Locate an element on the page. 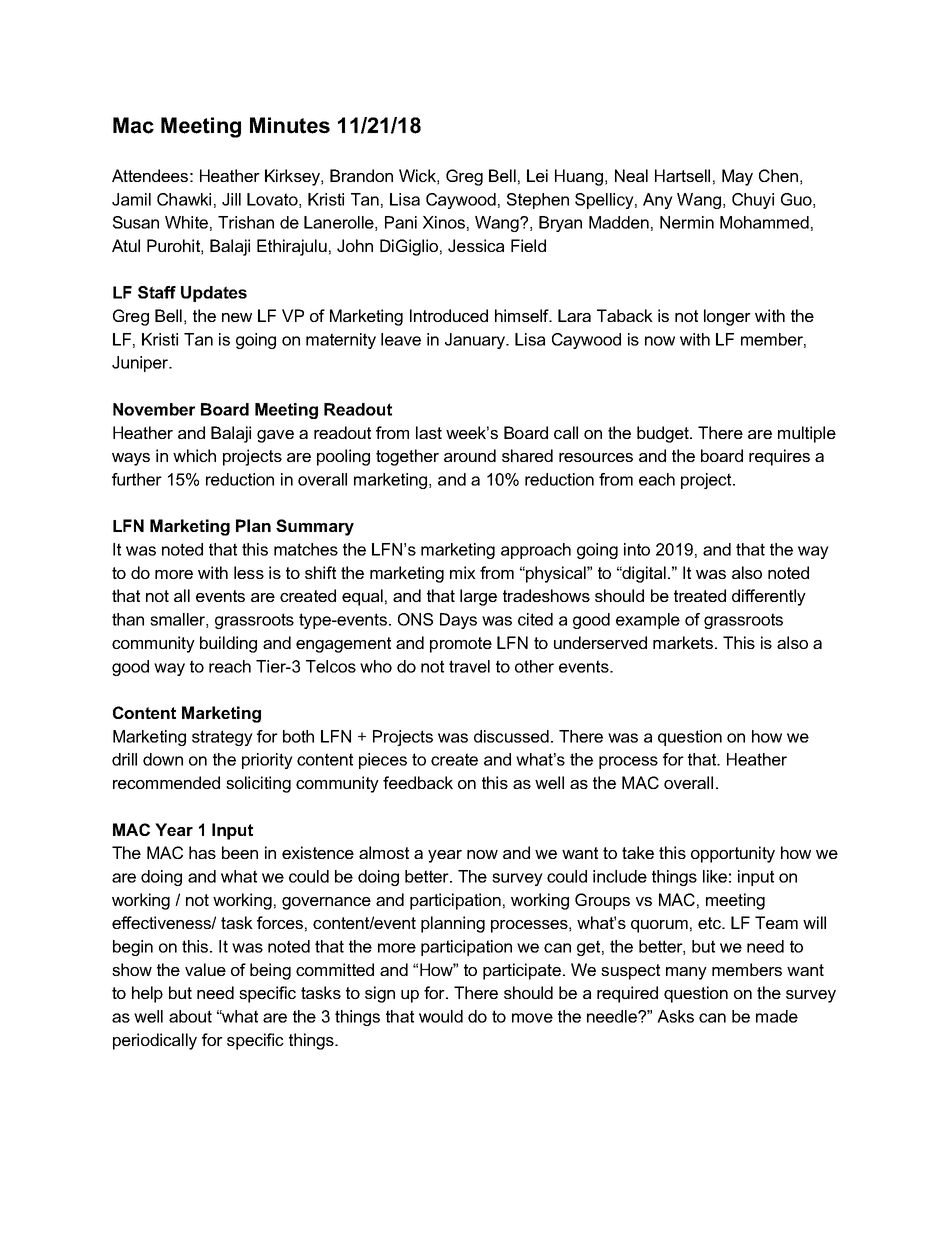  which is located at coordinates (194, 455).
